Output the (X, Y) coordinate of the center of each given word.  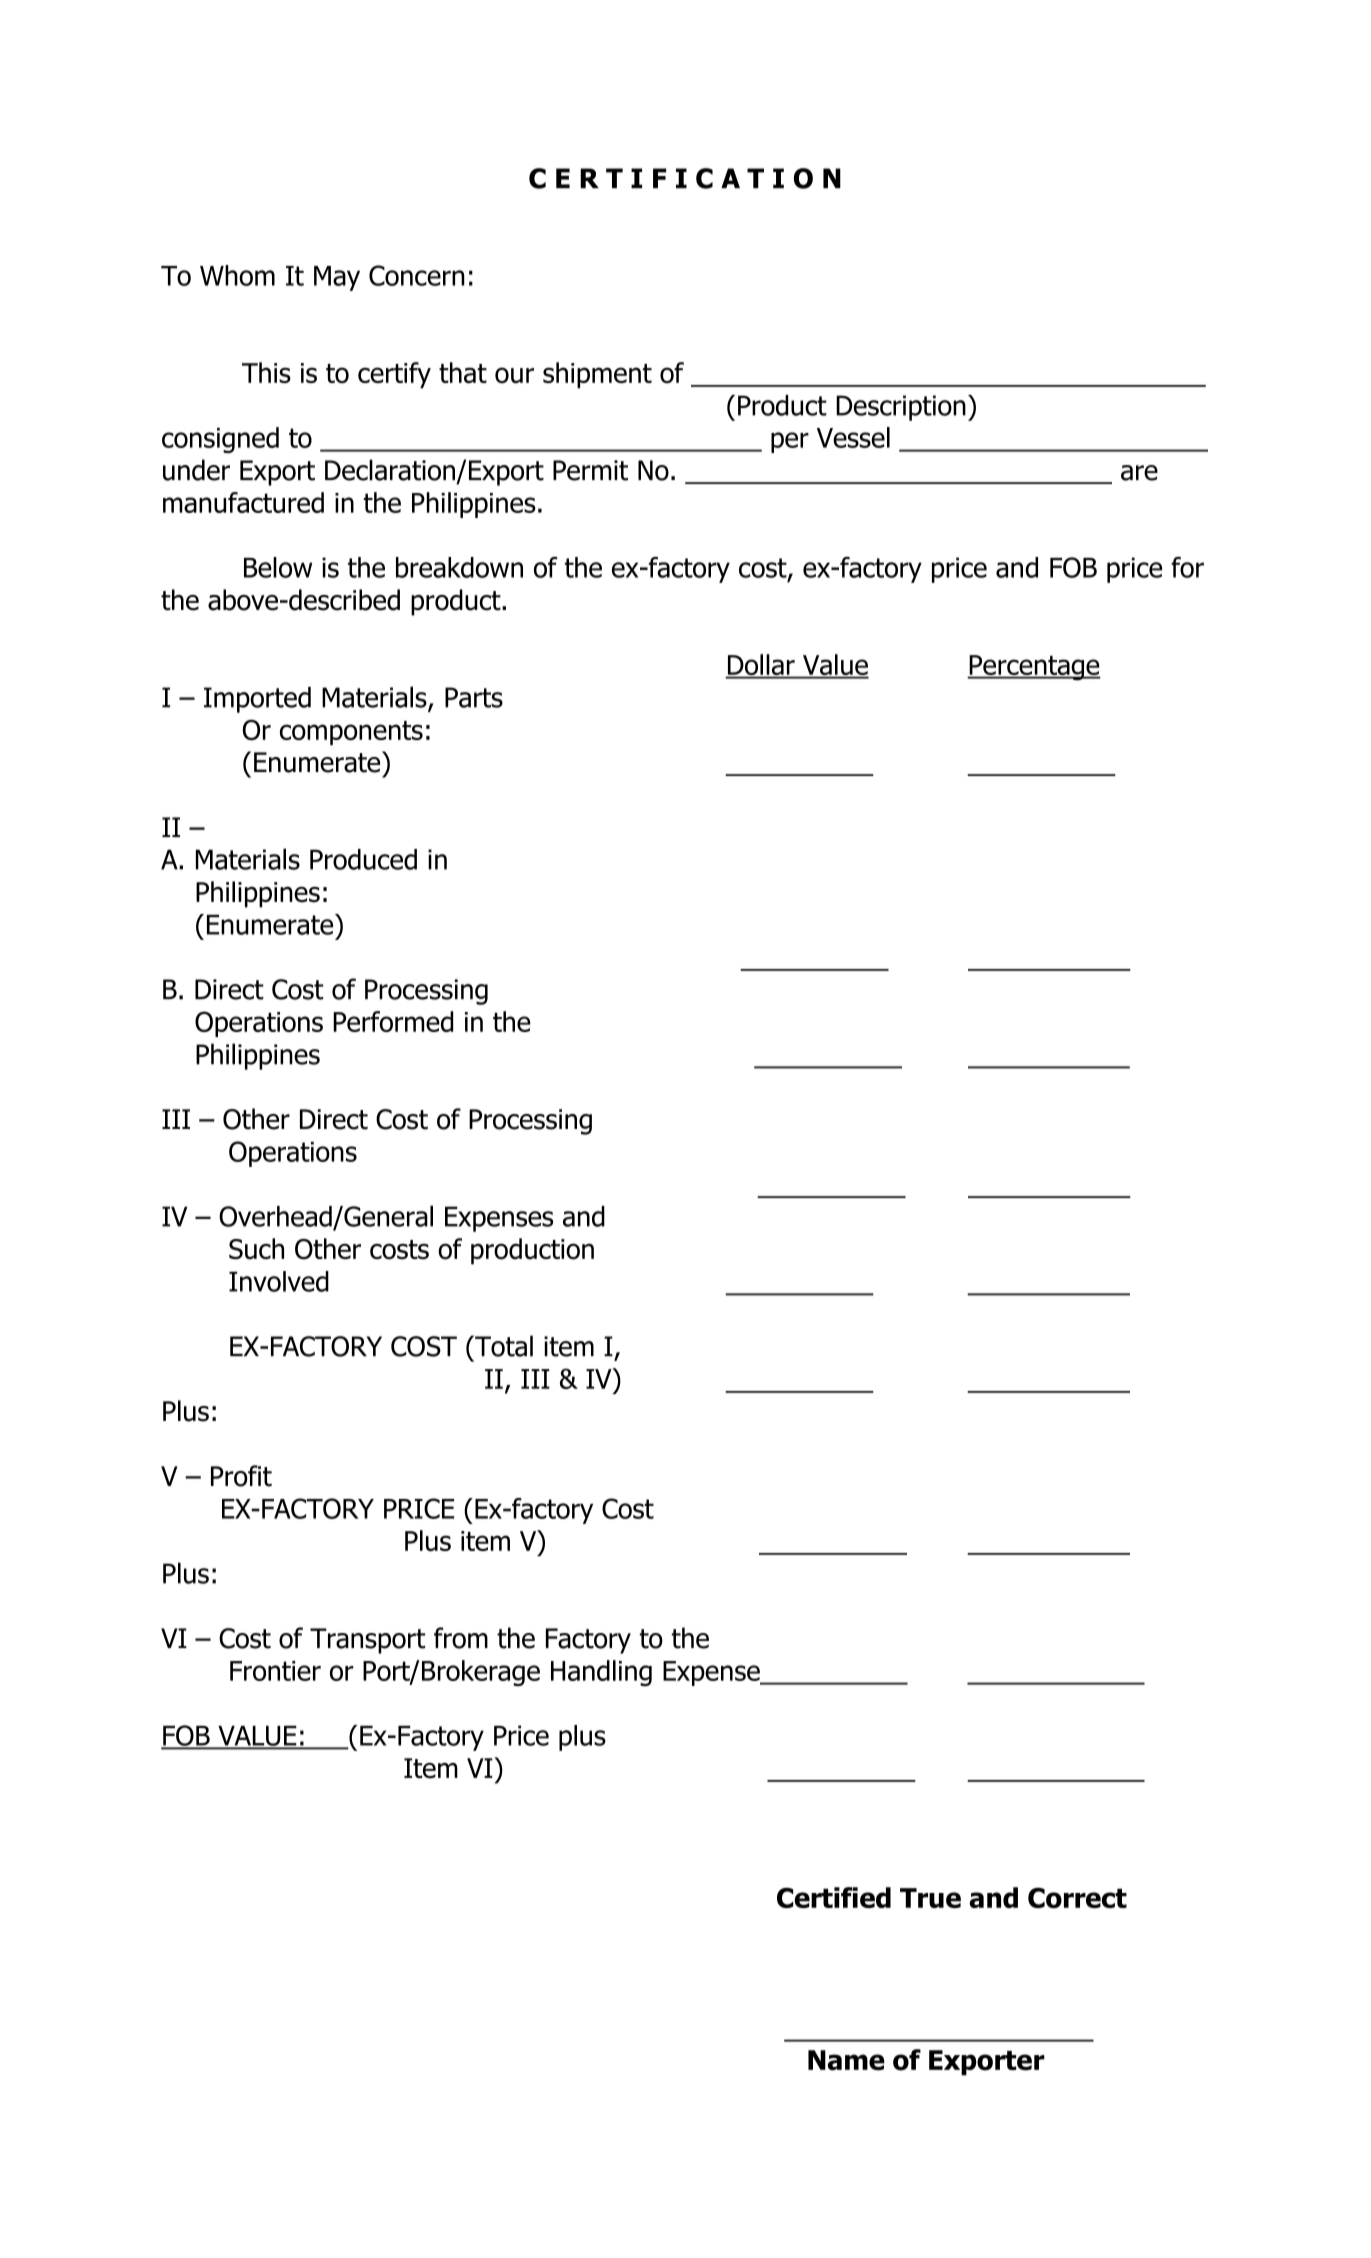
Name (846, 2060)
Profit (241, 1476)
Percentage (1034, 668)
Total (503, 1346)
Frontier (275, 1671)
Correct (1077, 1898)
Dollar (761, 666)
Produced (363, 859)
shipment (597, 375)
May (337, 278)
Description (901, 408)
